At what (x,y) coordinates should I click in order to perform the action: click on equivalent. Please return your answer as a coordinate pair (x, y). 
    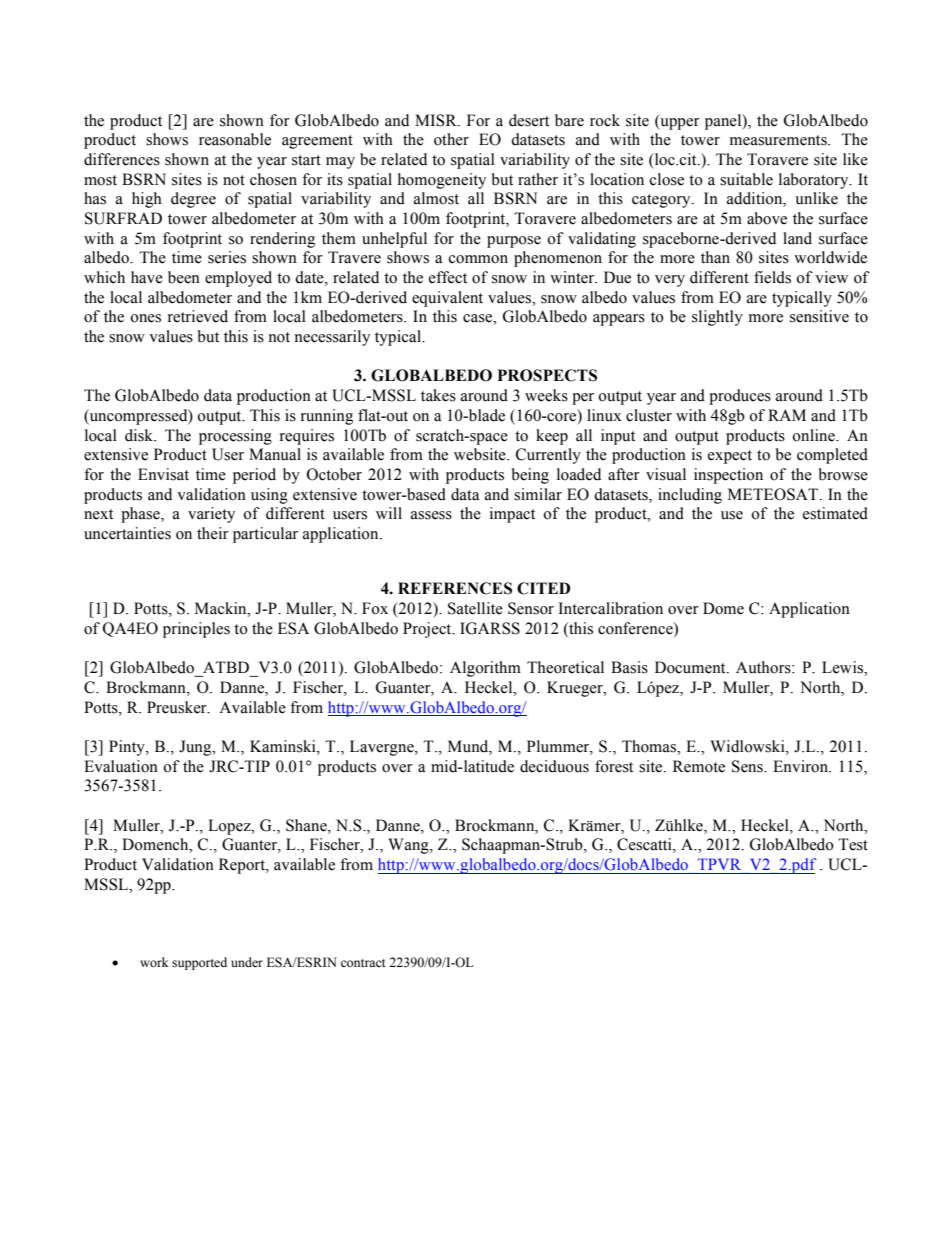
    Looking at the image, I should click on (447, 299).
